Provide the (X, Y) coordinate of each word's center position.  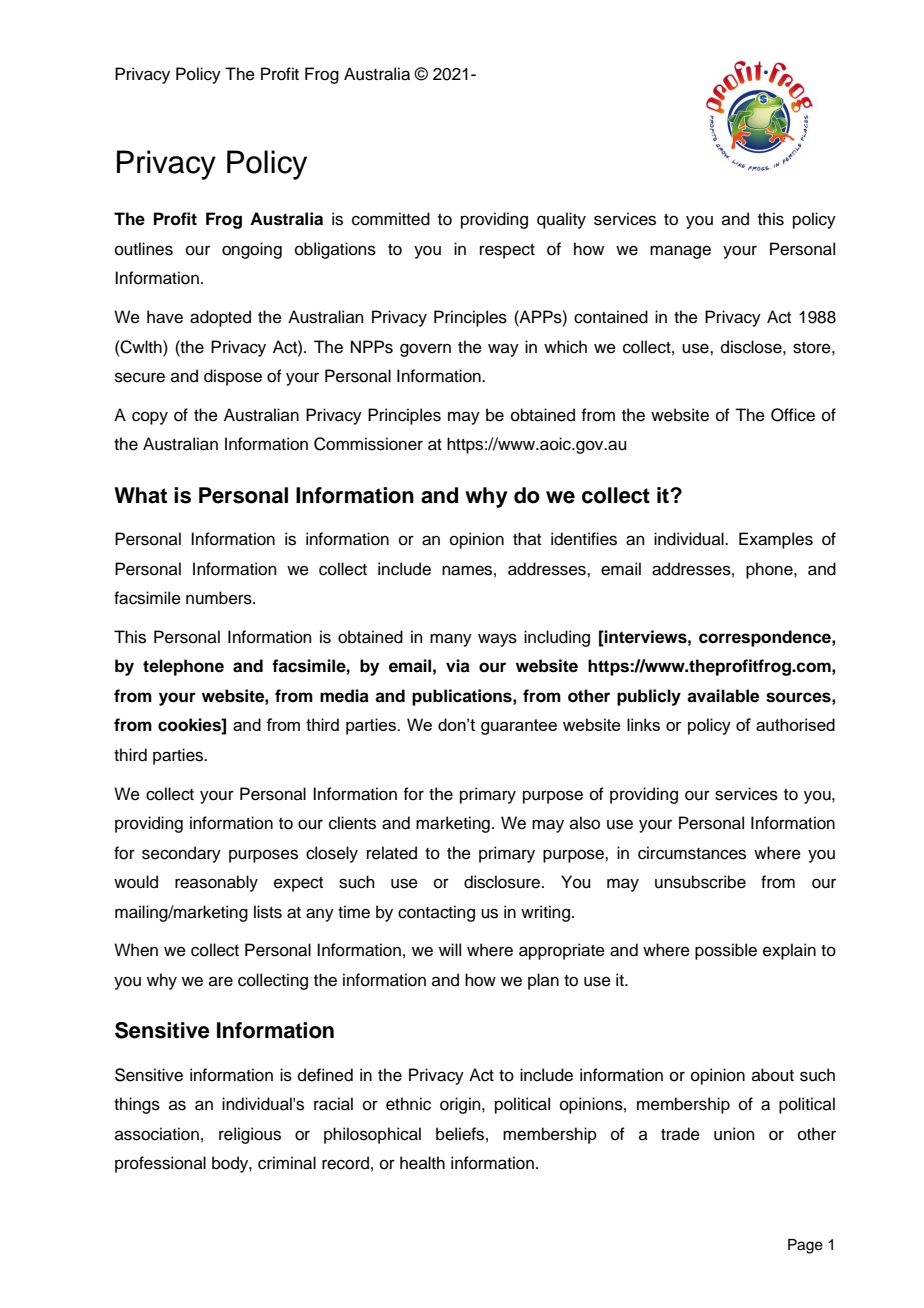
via (458, 666)
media (344, 696)
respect (507, 251)
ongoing (252, 250)
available (723, 696)
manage (680, 252)
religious (250, 1135)
